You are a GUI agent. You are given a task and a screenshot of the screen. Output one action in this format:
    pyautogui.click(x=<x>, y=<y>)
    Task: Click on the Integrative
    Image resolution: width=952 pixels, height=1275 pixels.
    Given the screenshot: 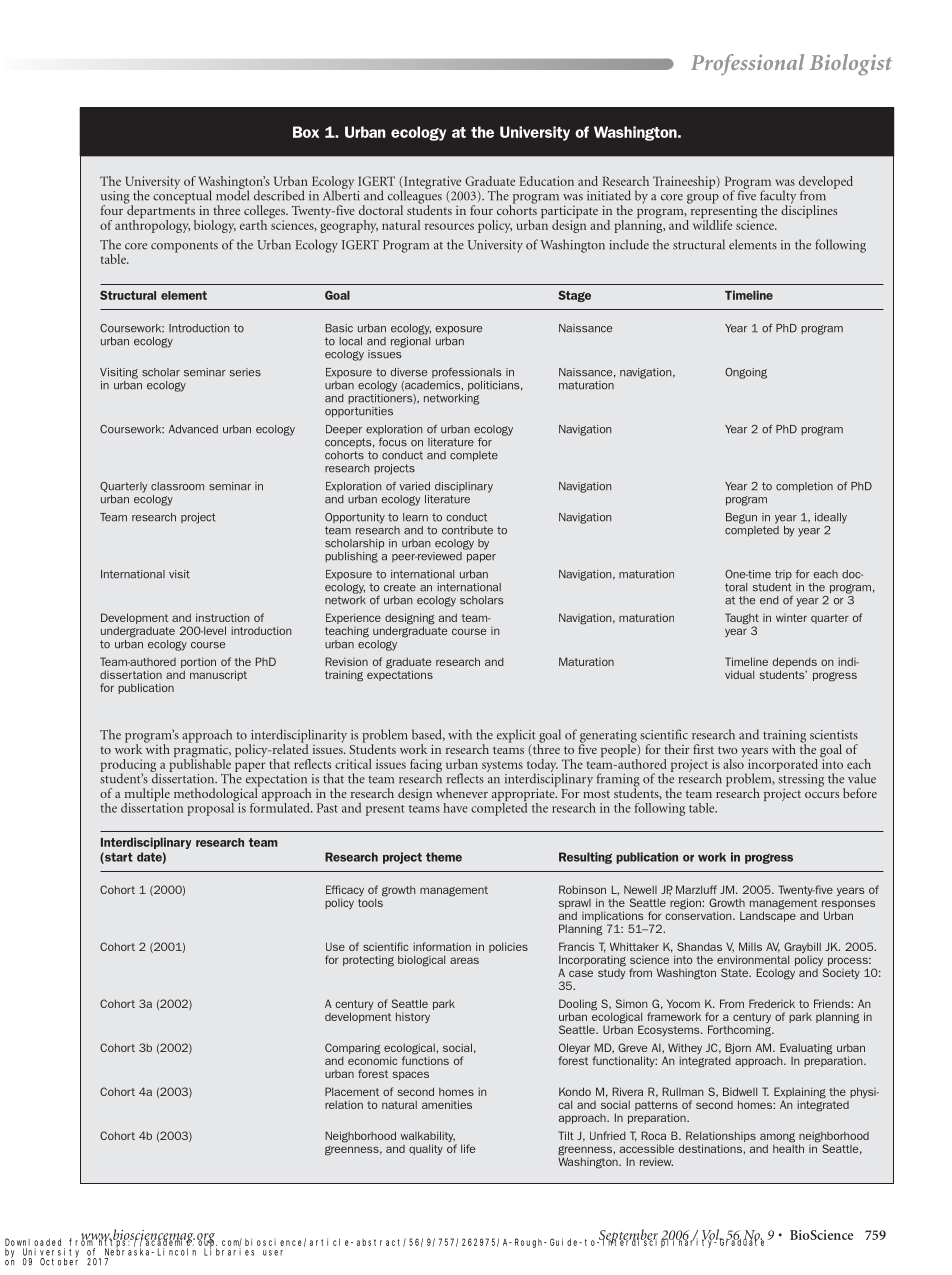 What is the action you would take?
    pyautogui.click(x=431, y=183)
